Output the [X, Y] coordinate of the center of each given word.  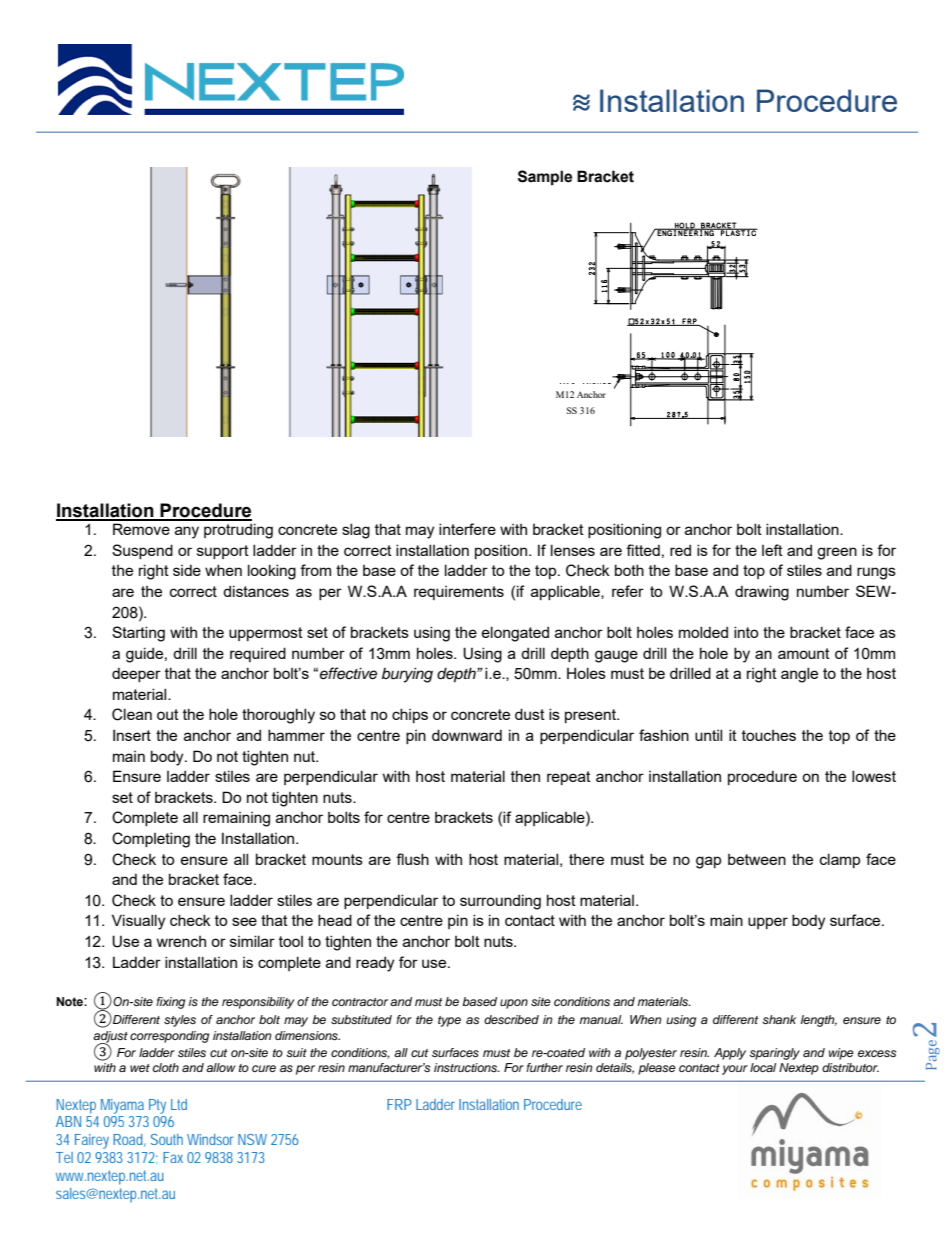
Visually [138, 922]
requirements [459, 593]
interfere [467, 529]
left [772, 550]
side [187, 570]
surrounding [500, 902]
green [837, 553]
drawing [762, 593]
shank [779, 1019]
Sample [545, 177]
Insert [132, 735]
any [187, 532]
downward [467, 735]
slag [356, 531]
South [167, 1139]
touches [769, 735]
